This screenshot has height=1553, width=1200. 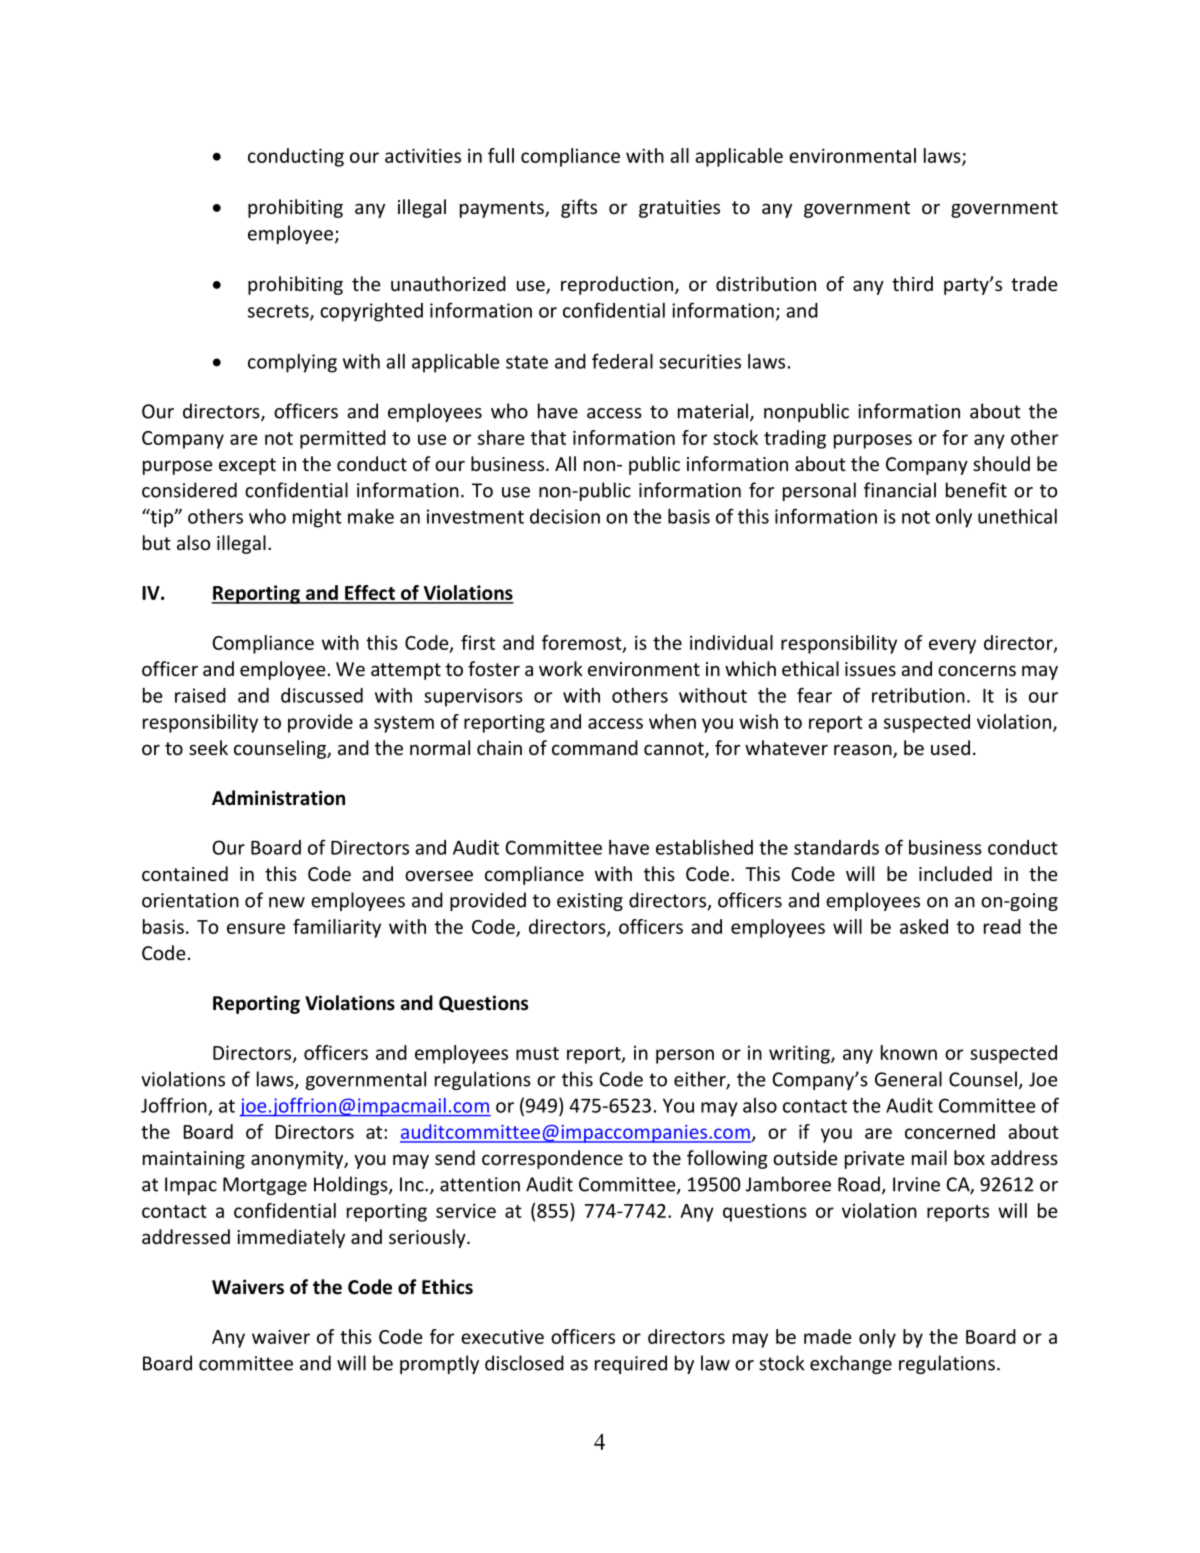 What do you see at coordinates (579, 208) in the screenshot?
I see `gifts` at bounding box center [579, 208].
